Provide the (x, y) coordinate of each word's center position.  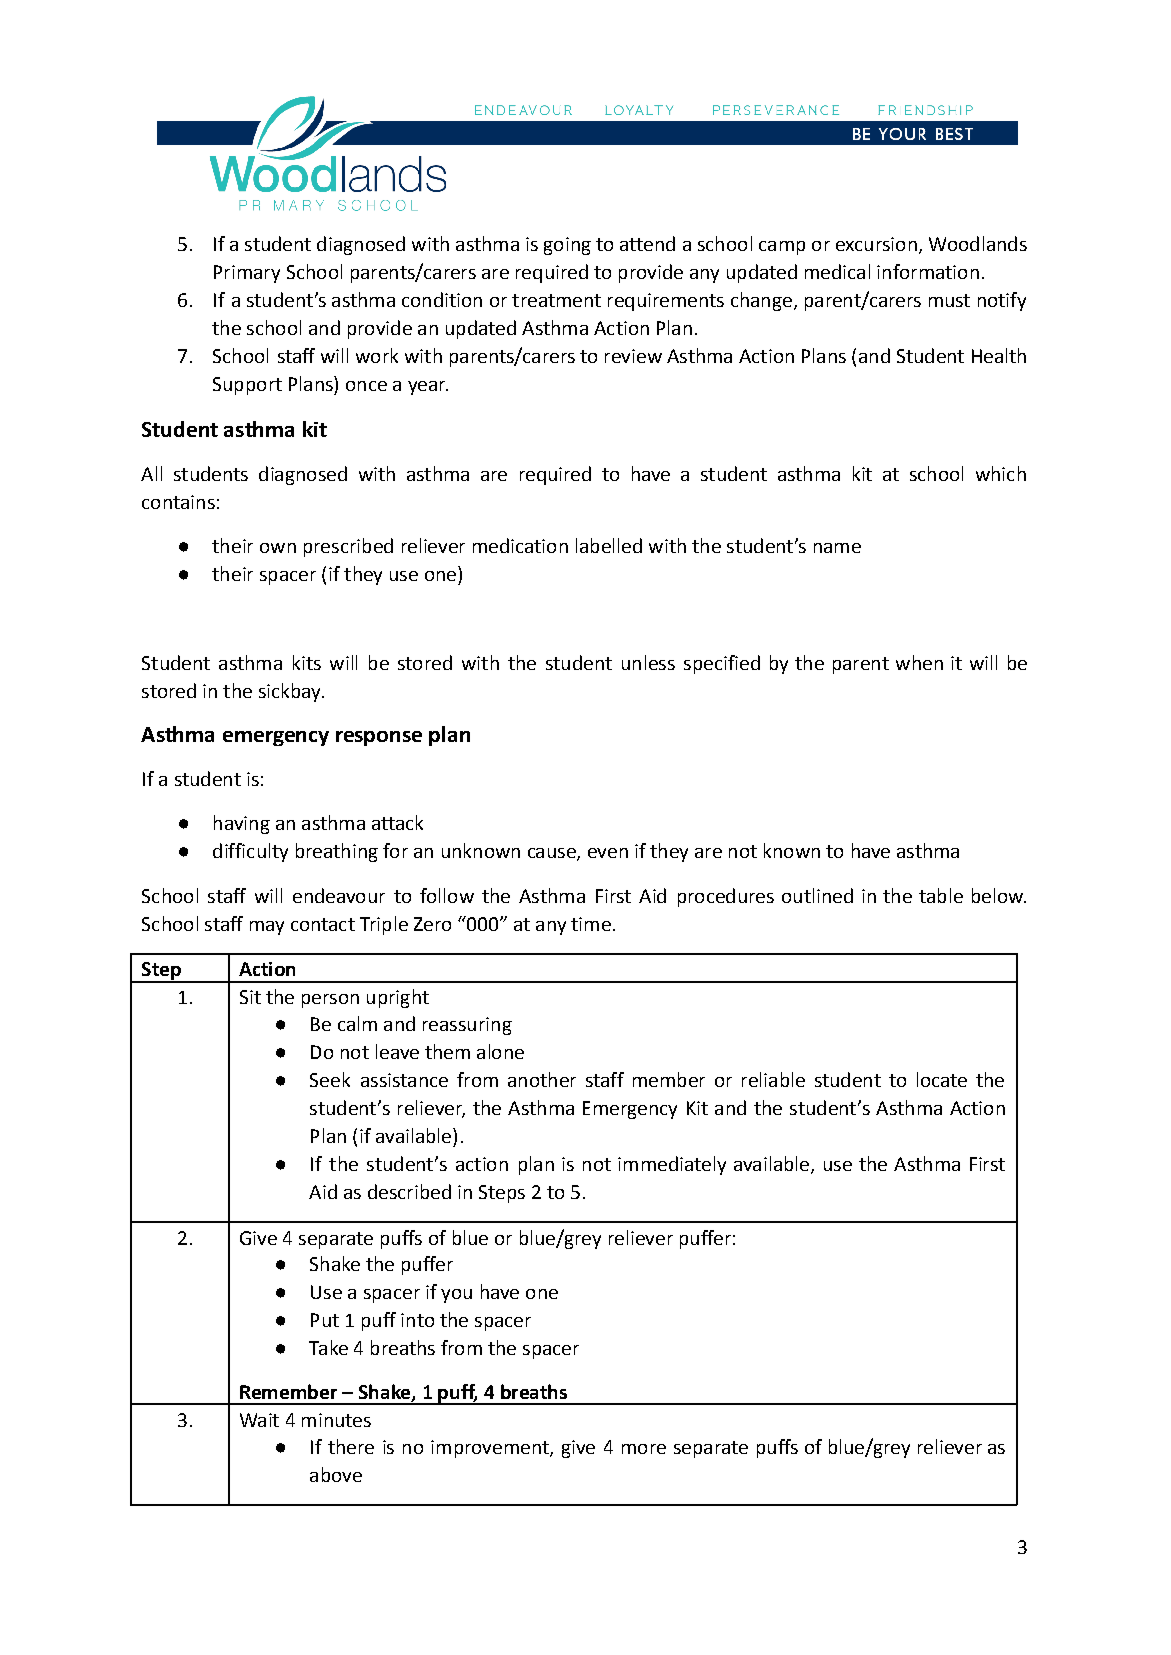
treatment (556, 300)
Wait (259, 1420)
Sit (250, 997)
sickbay (291, 692)
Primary (247, 274)
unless (648, 662)
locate (942, 1079)
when (919, 662)
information (928, 271)
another (542, 1079)
